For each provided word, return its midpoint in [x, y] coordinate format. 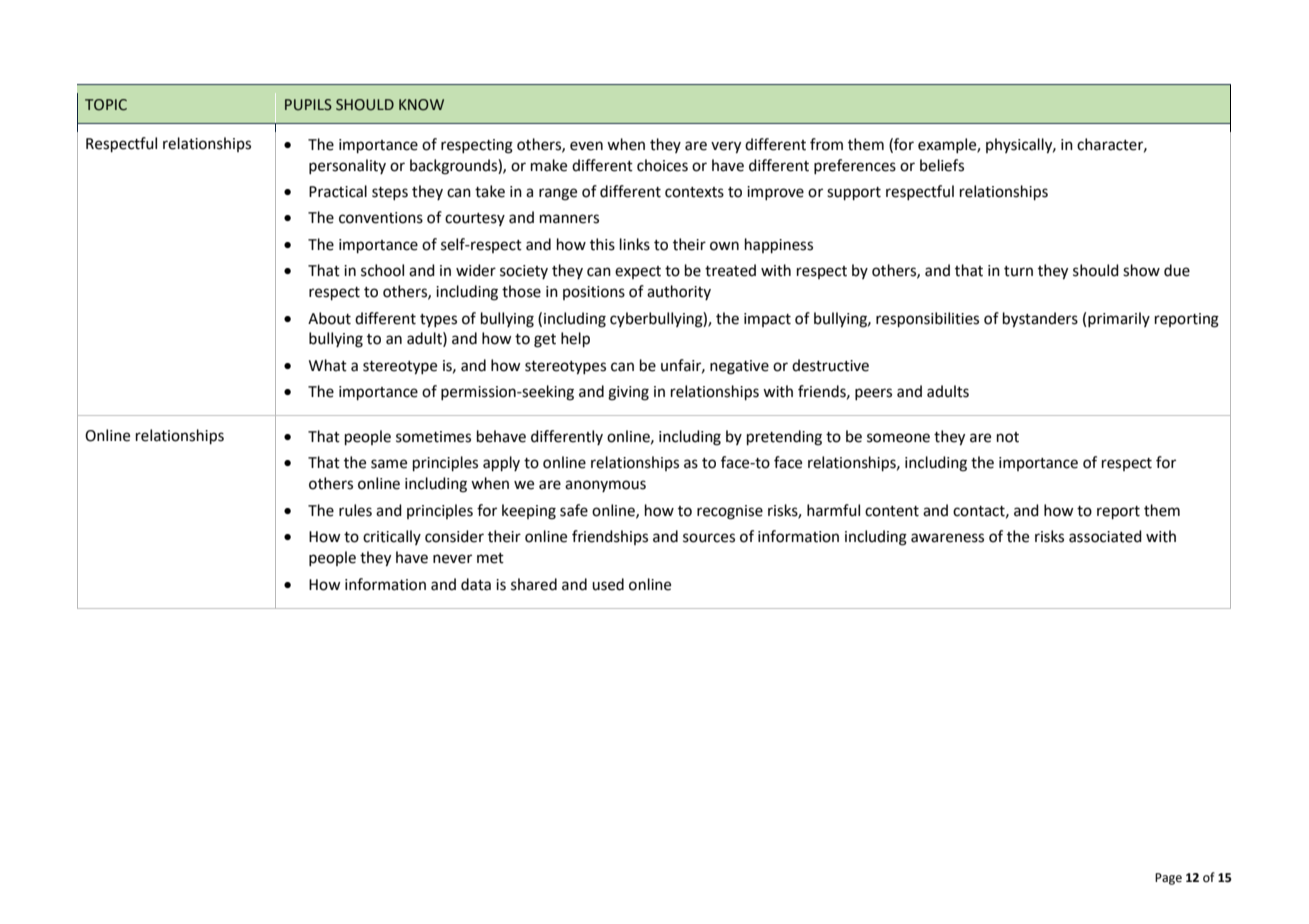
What [328, 365]
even [586, 146]
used [608, 584]
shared [534, 584]
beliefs [942, 165]
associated [1105, 536]
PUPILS [308, 105]
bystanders [1040, 320]
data [476, 584]
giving [628, 393]
